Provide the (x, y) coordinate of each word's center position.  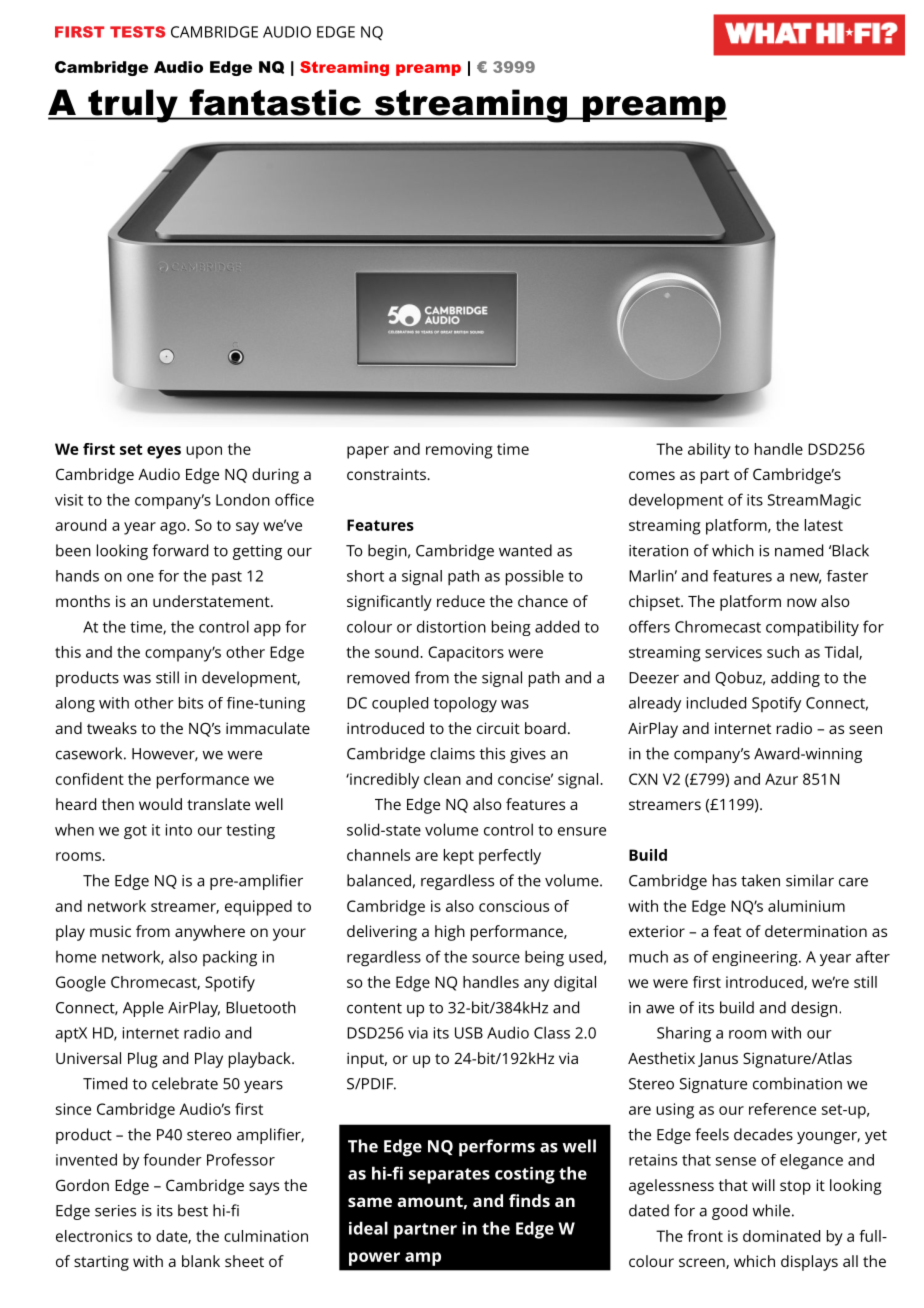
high (450, 933)
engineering (756, 958)
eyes (164, 452)
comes (652, 475)
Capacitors (466, 654)
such (783, 652)
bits (191, 703)
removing (459, 451)
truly (133, 106)
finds (529, 1200)
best (193, 1210)
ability (709, 451)
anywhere (210, 933)
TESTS (137, 32)
